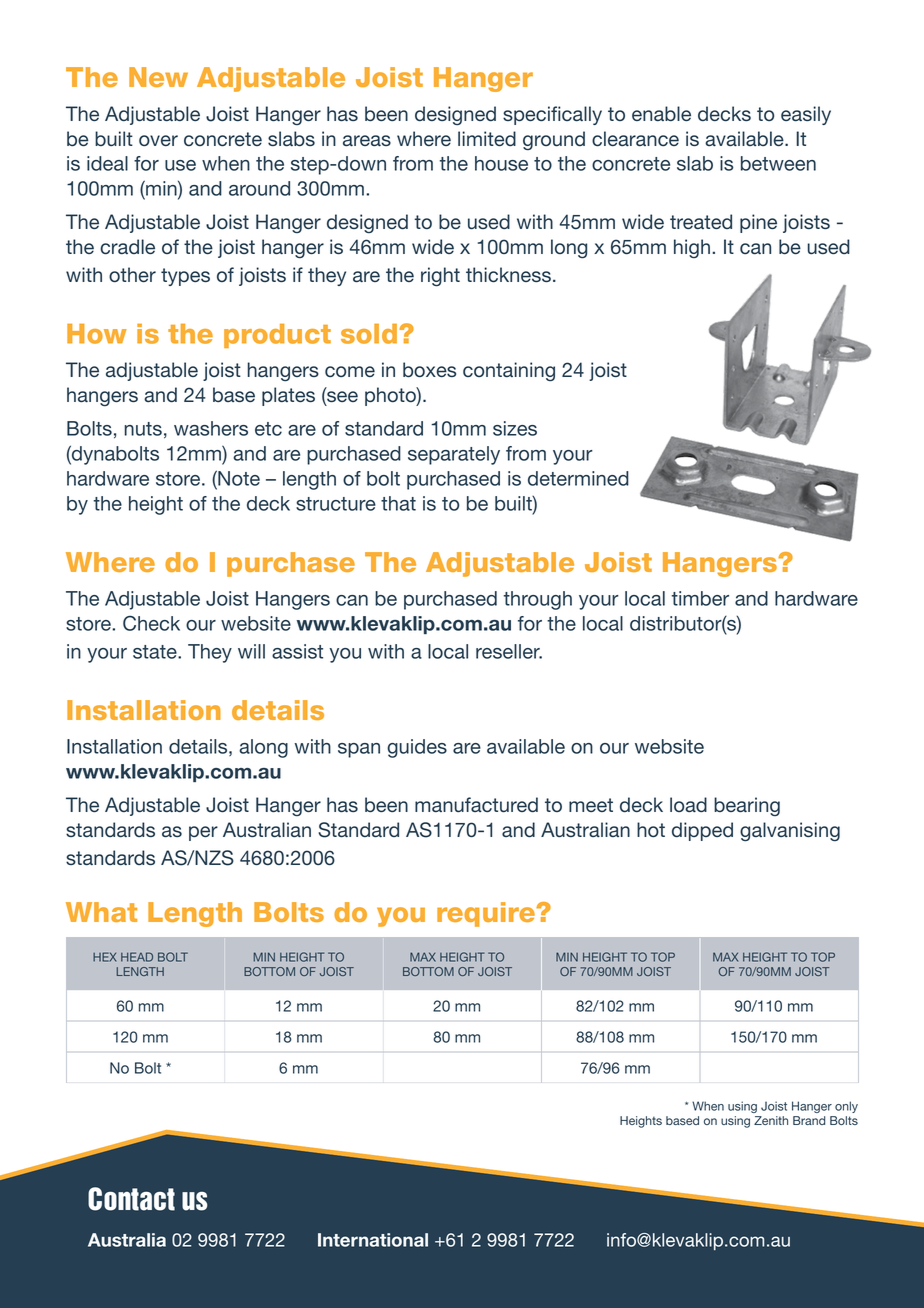  I want to click on require, so click(487, 914).
